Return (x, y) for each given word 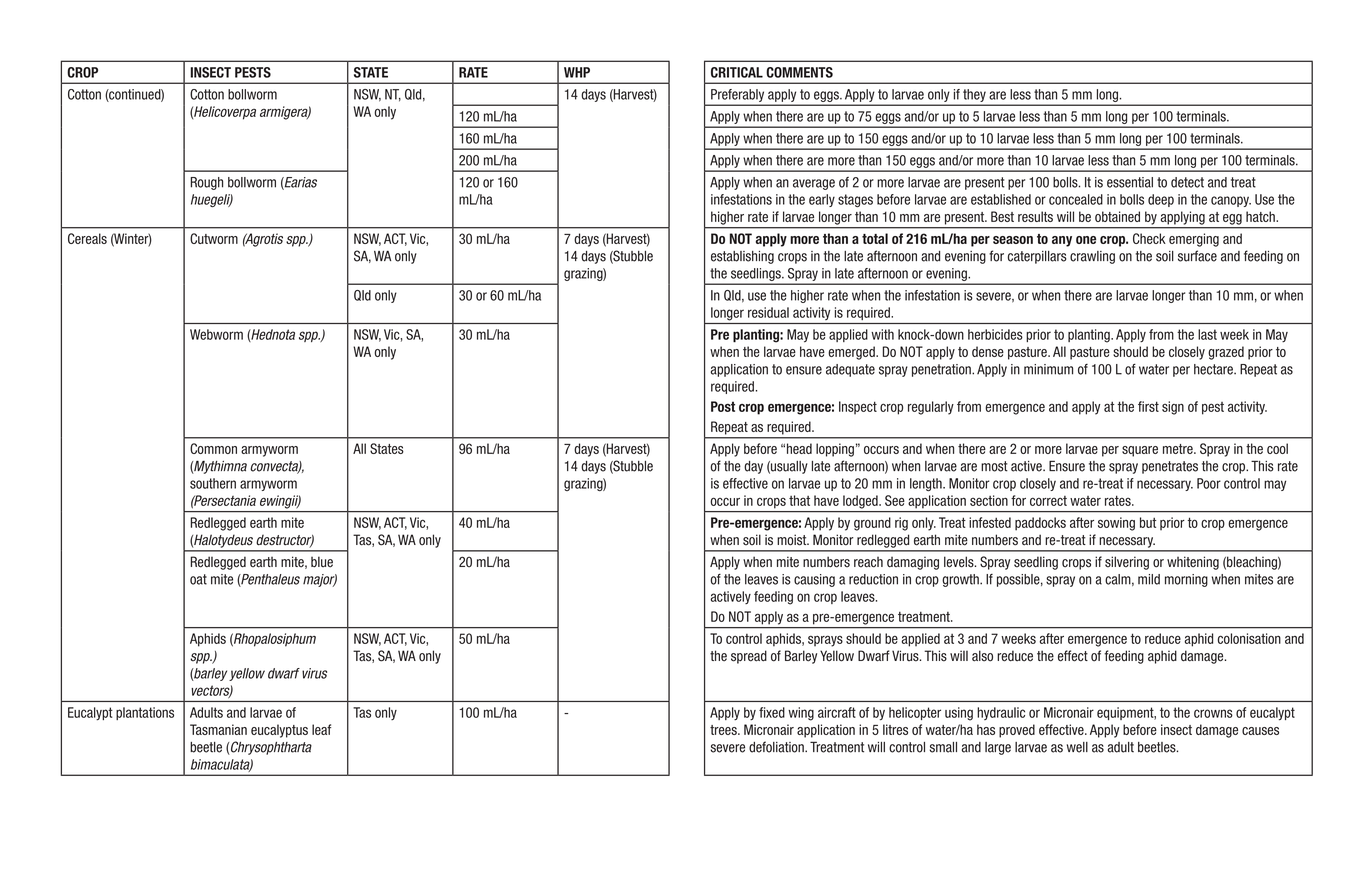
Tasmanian (218, 729)
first (1148, 406)
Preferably (737, 95)
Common (213, 448)
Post (723, 406)
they (974, 95)
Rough (207, 183)
